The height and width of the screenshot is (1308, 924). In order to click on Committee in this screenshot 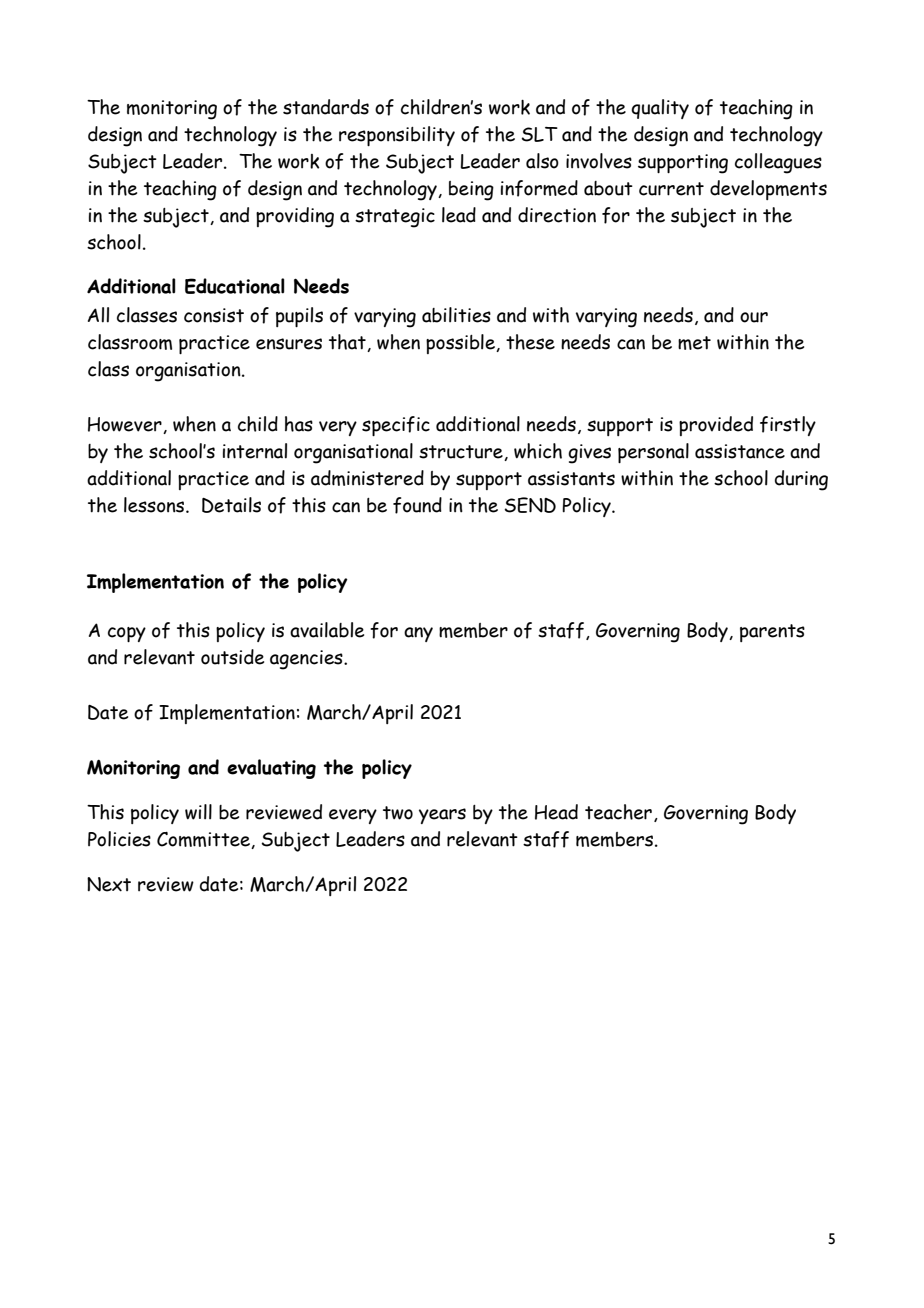, I will do `click(204, 840)`.
